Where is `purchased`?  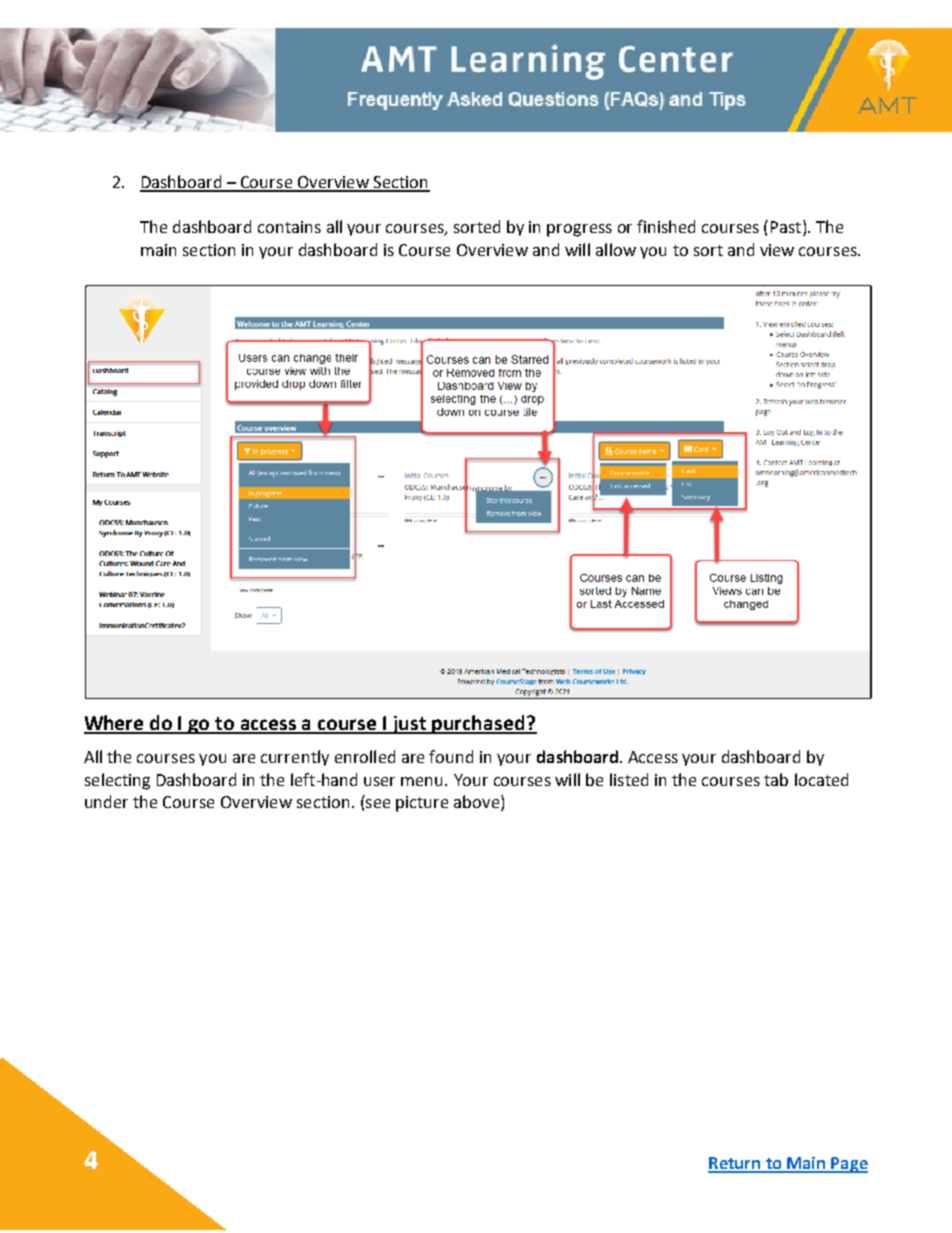
purchased is located at coordinates (479, 724).
